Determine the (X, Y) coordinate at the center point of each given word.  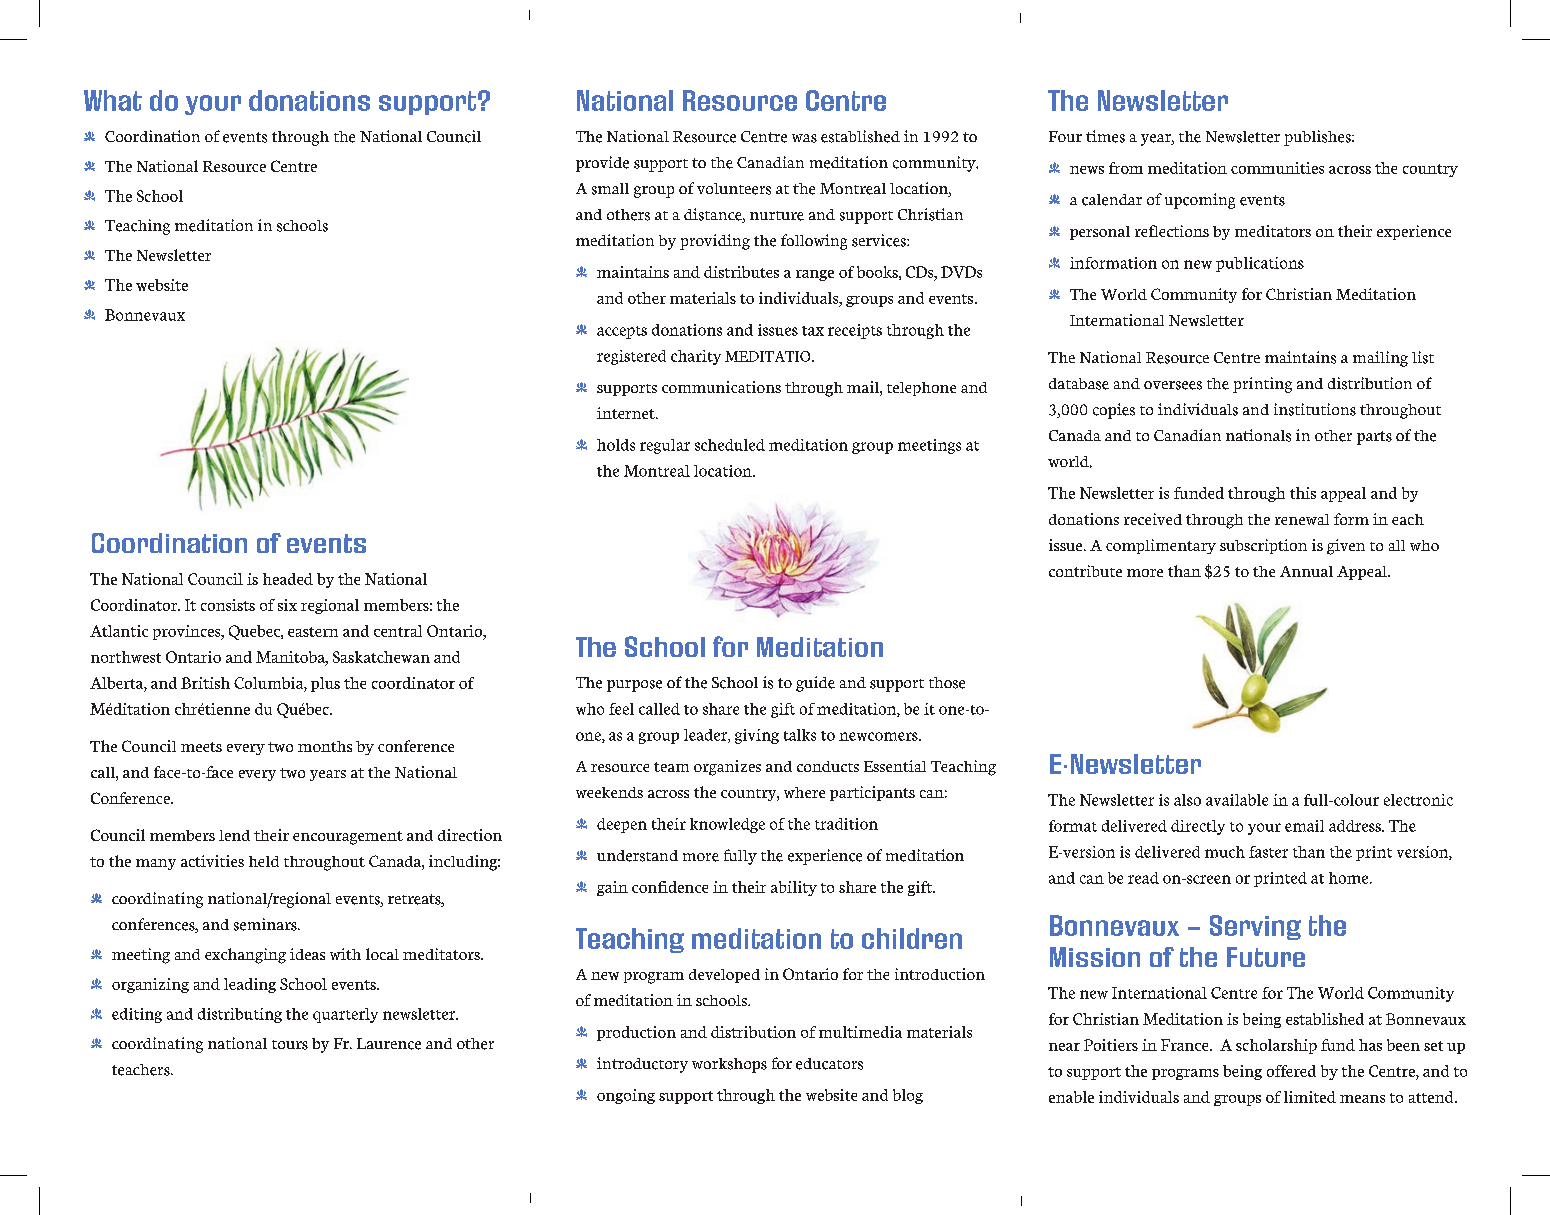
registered (631, 357)
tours (290, 1045)
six (287, 605)
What (113, 100)
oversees (1173, 385)
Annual (1306, 571)
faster (1268, 852)
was (804, 138)
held (264, 861)
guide (815, 684)
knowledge (727, 825)
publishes (1318, 138)
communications (721, 387)
